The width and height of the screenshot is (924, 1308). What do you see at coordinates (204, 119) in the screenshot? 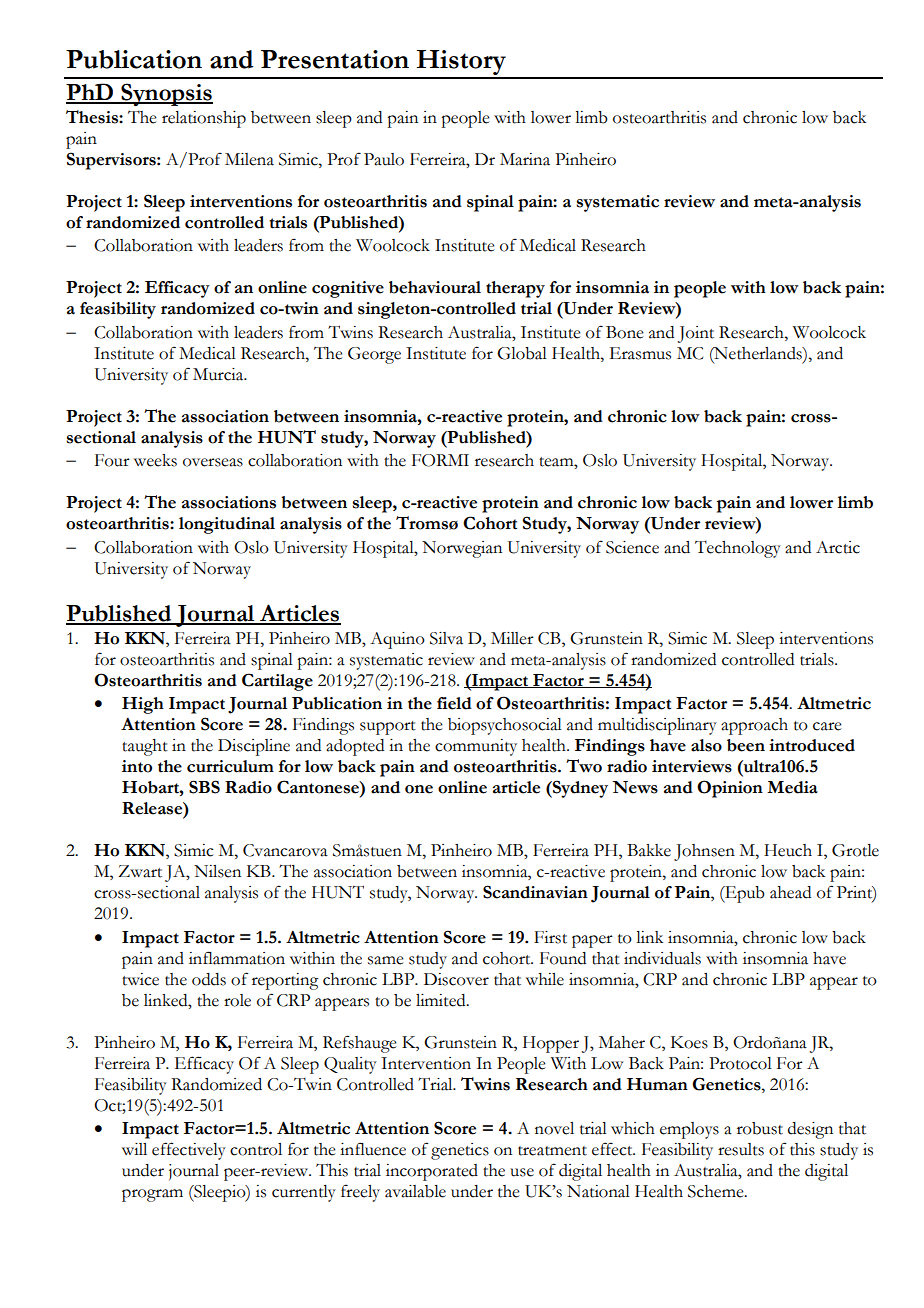
I see `relationship` at bounding box center [204, 119].
